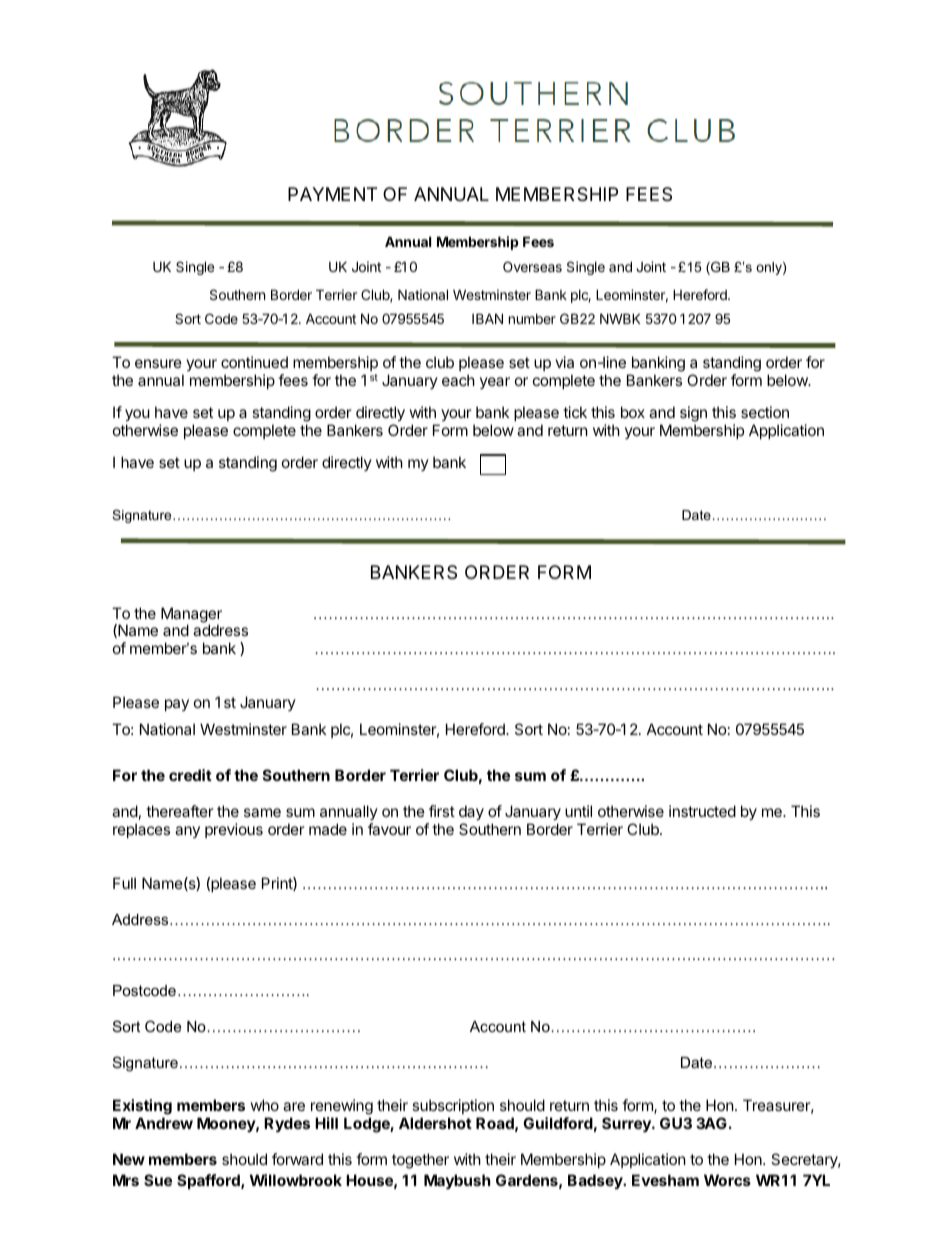 This document has width=952, height=1233. What do you see at coordinates (332, 194) in the document?
I see `PAYMENT` at bounding box center [332, 194].
